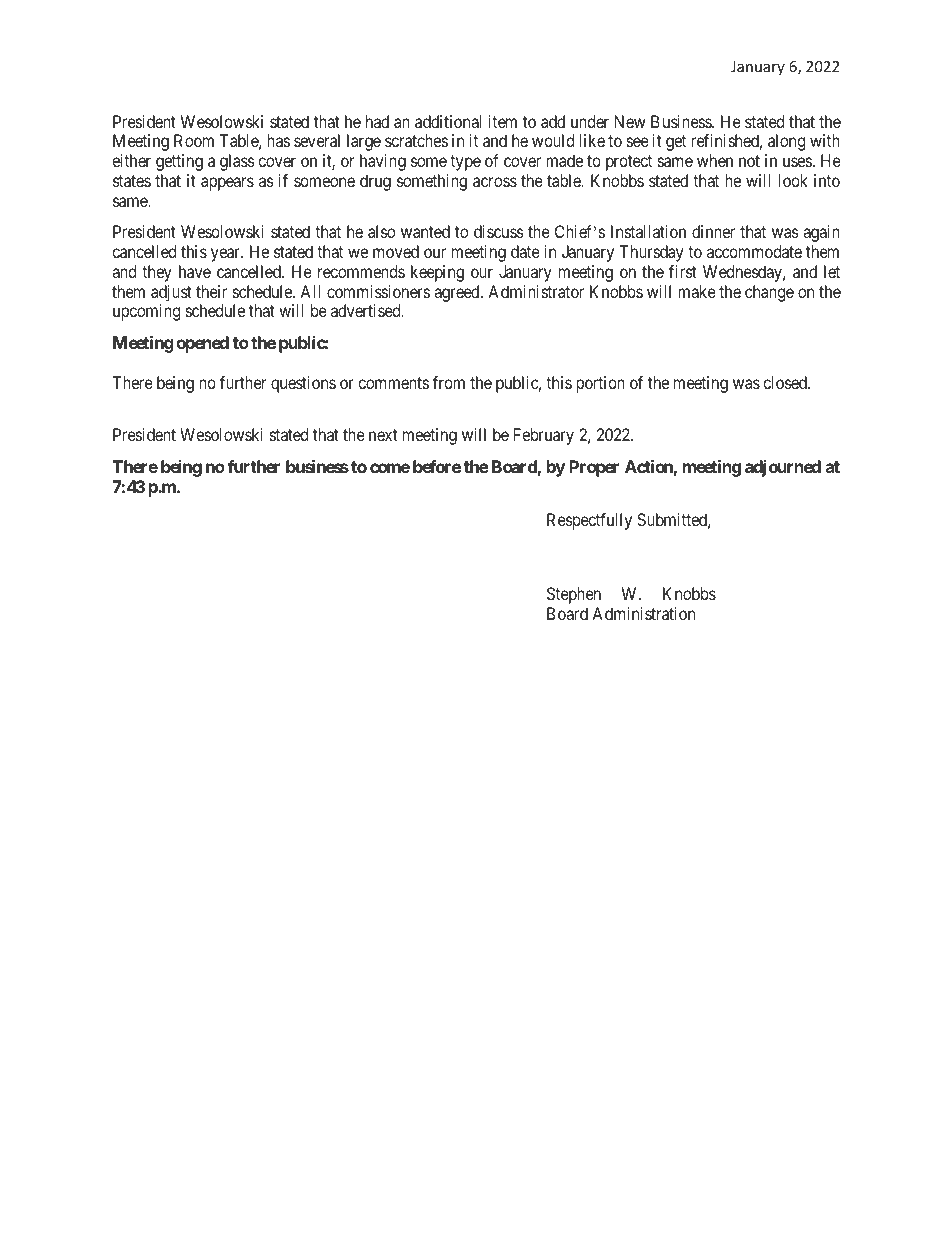 Image resolution: width=952 pixels, height=1233 pixels. I want to click on closed, so click(786, 382).
